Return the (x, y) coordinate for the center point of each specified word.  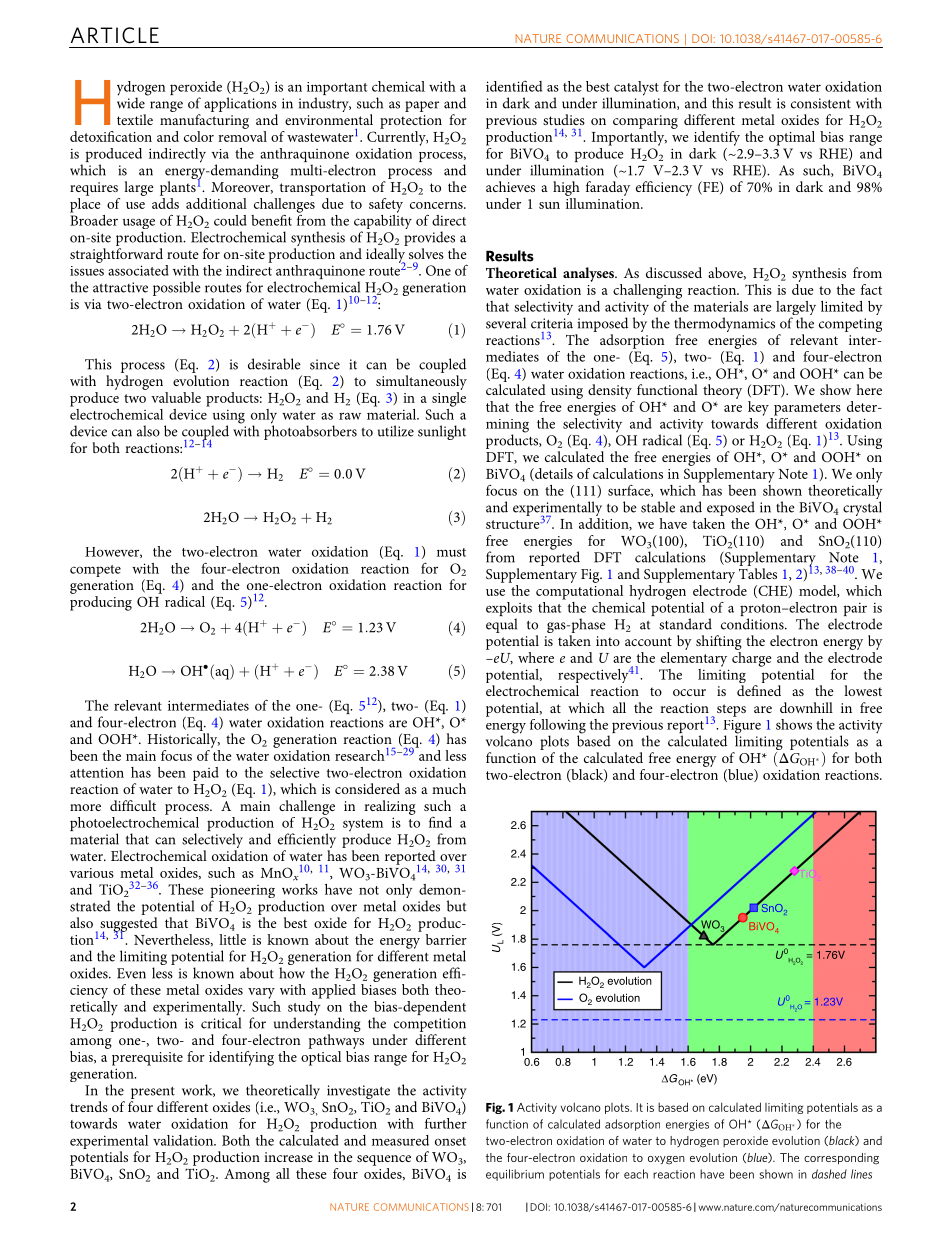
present (153, 1092)
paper (422, 106)
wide (132, 102)
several (506, 323)
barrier (446, 939)
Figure (742, 728)
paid (206, 774)
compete (95, 571)
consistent (821, 103)
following (558, 727)
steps (731, 710)
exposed (731, 508)
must (451, 552)
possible (177, 288)
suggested (129, 925)
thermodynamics (724, 326)
